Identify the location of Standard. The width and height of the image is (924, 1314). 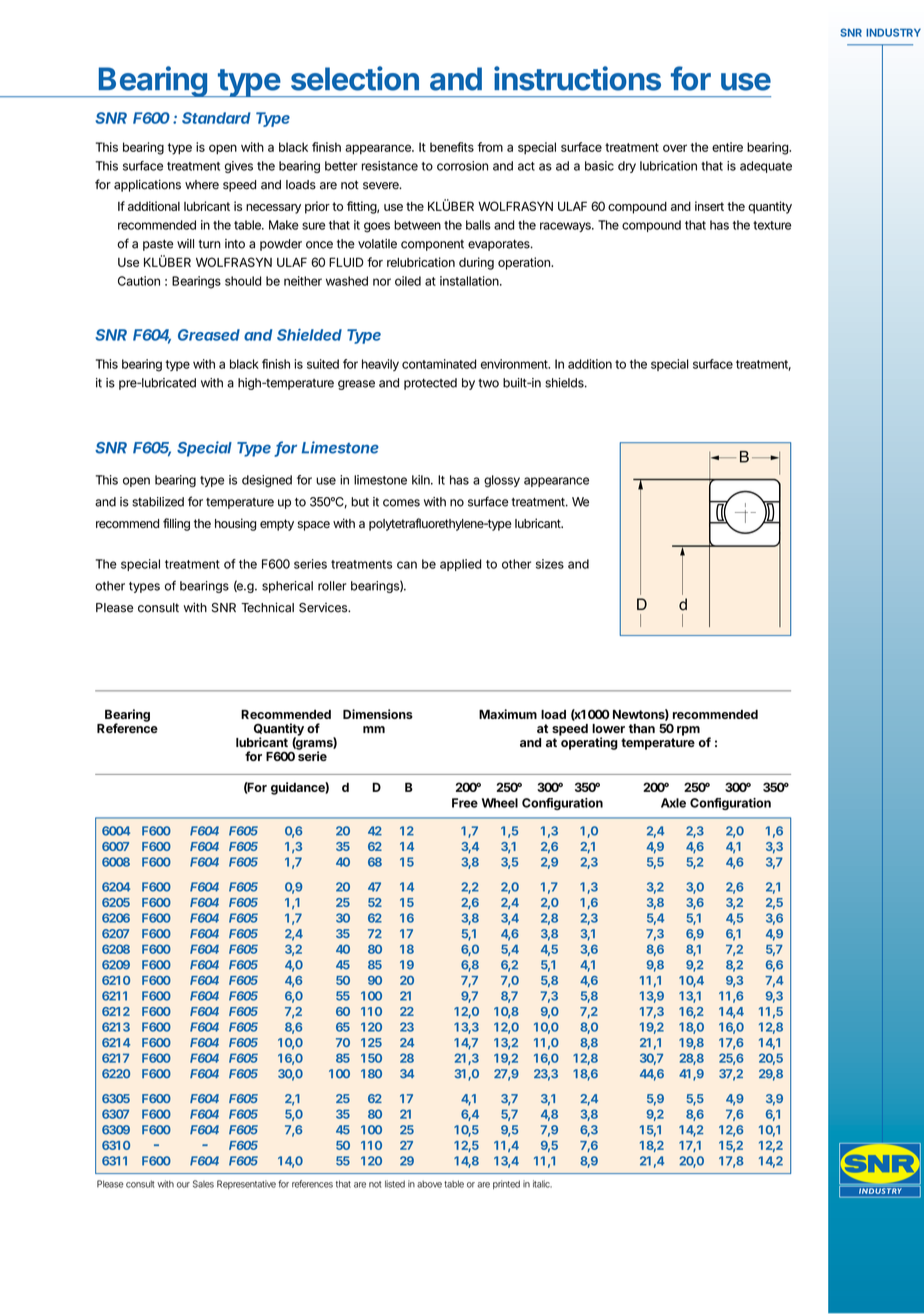
(216, 118).
